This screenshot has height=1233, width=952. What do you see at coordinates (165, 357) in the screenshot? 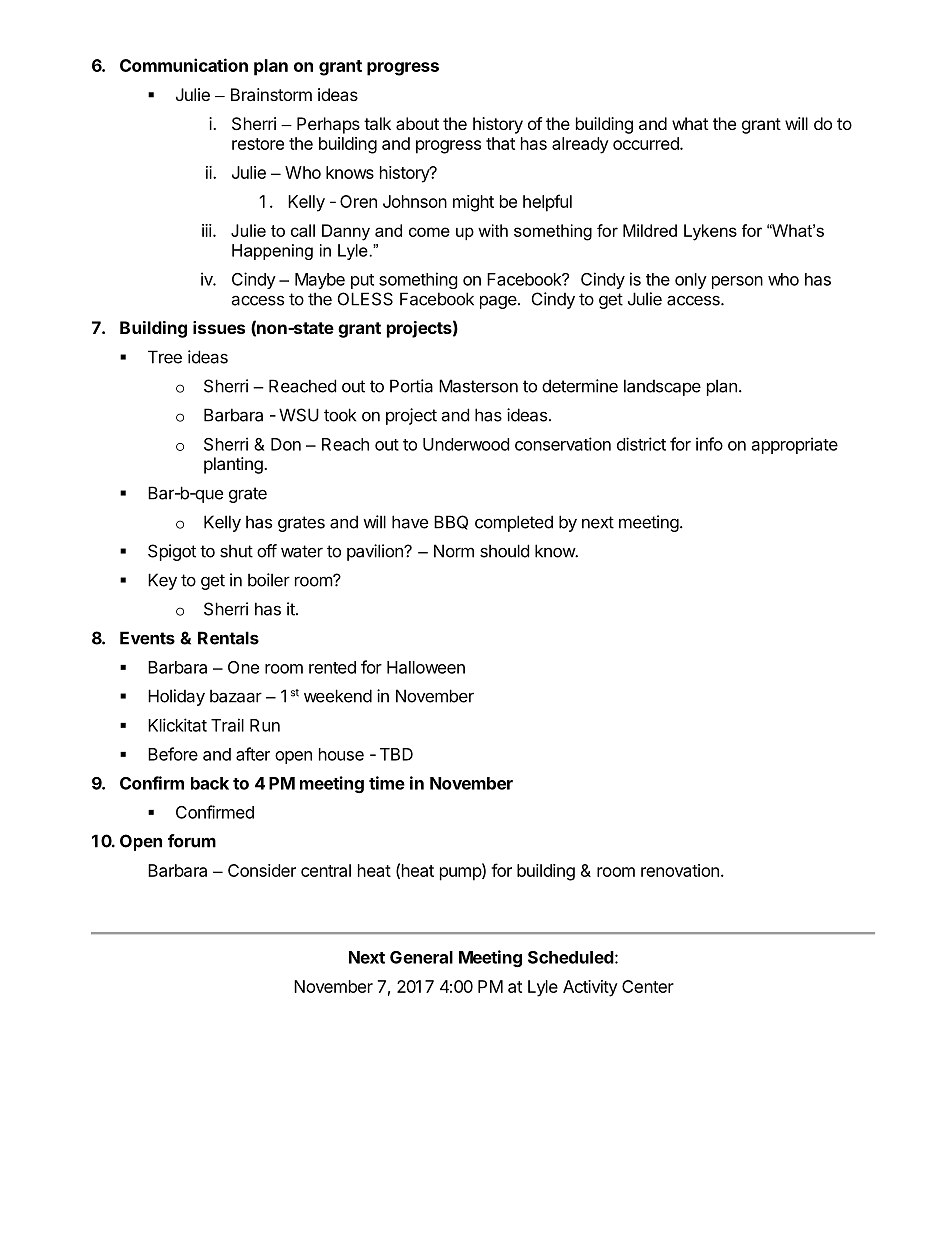
I see `Tree` at bounding box center [165, 357].
